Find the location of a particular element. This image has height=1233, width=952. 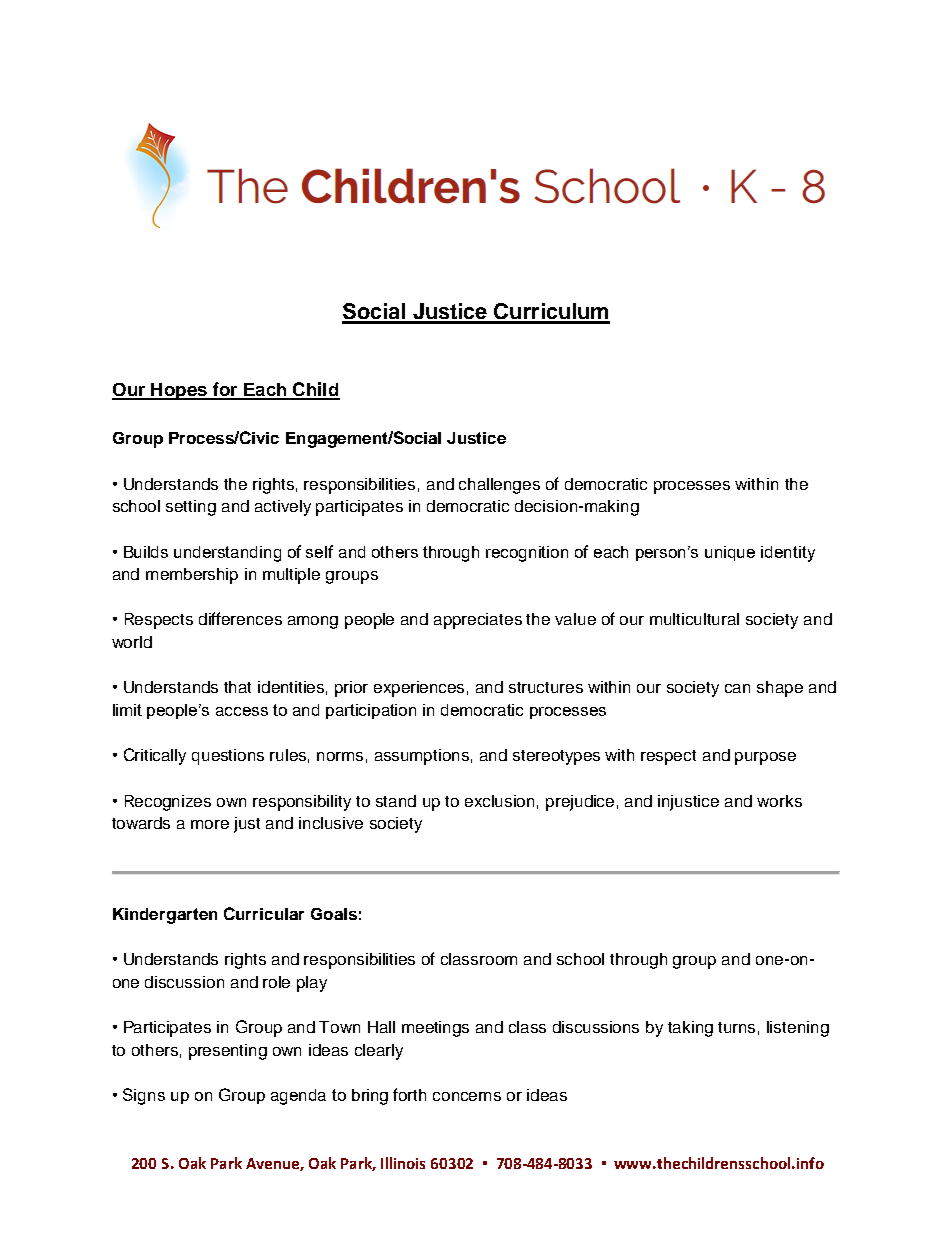

purpose is located at coordinates (765, 758).
